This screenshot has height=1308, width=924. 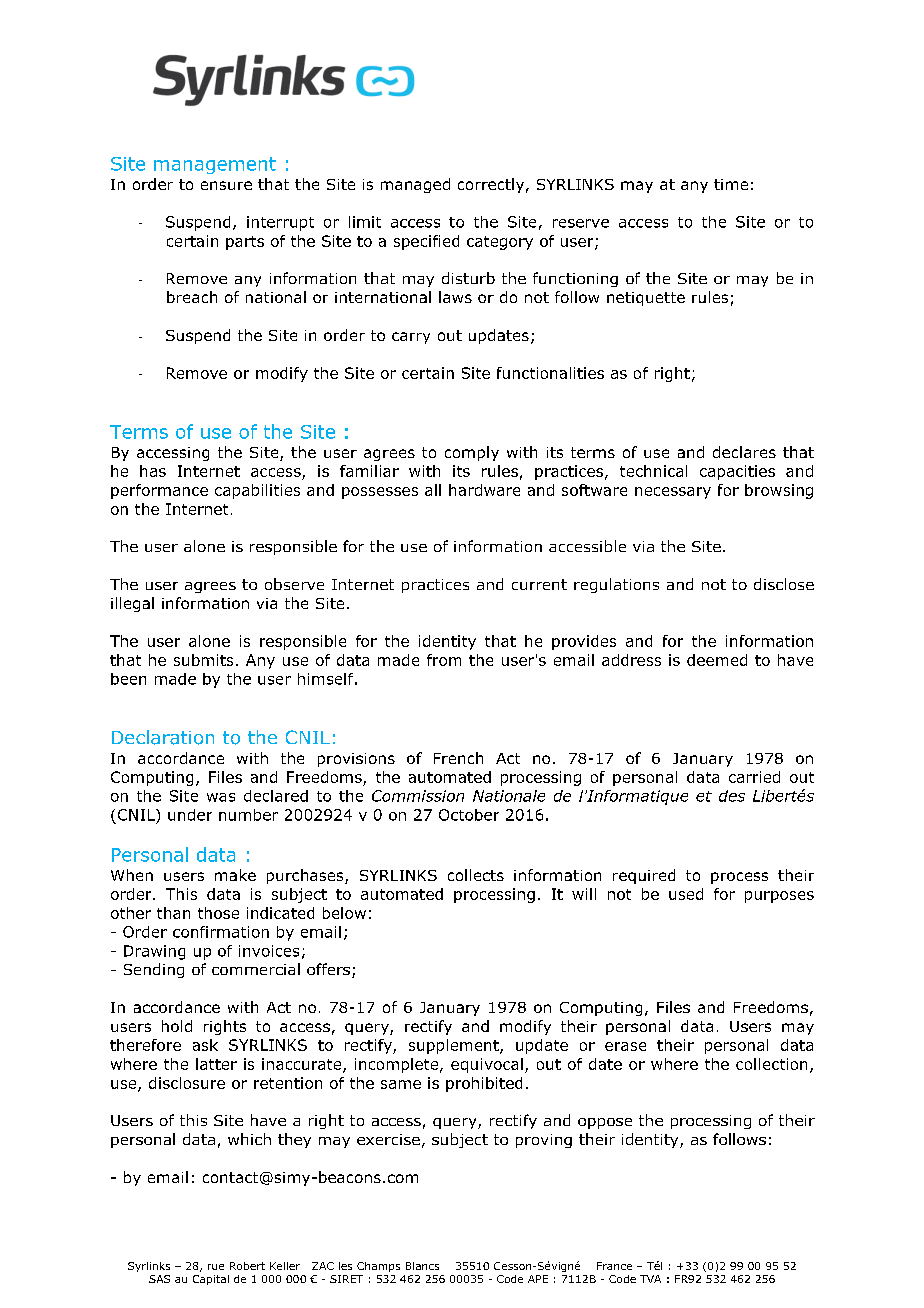 What do you see at coordinates (686, 894) in the screenshot?
I see `used` at bounding box center [686, 894].
